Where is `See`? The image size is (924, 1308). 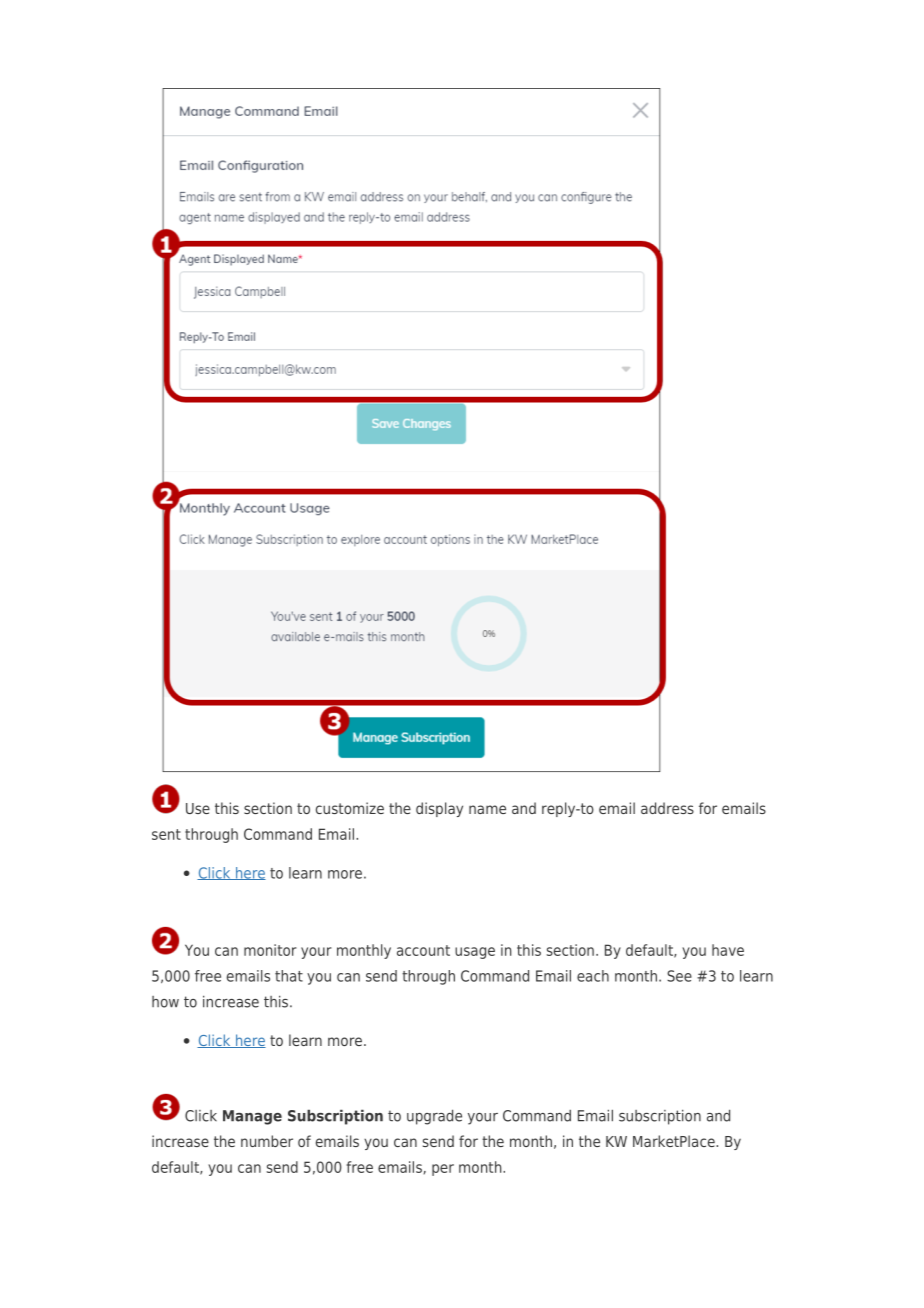 See is located at coordinates (679, 976).
